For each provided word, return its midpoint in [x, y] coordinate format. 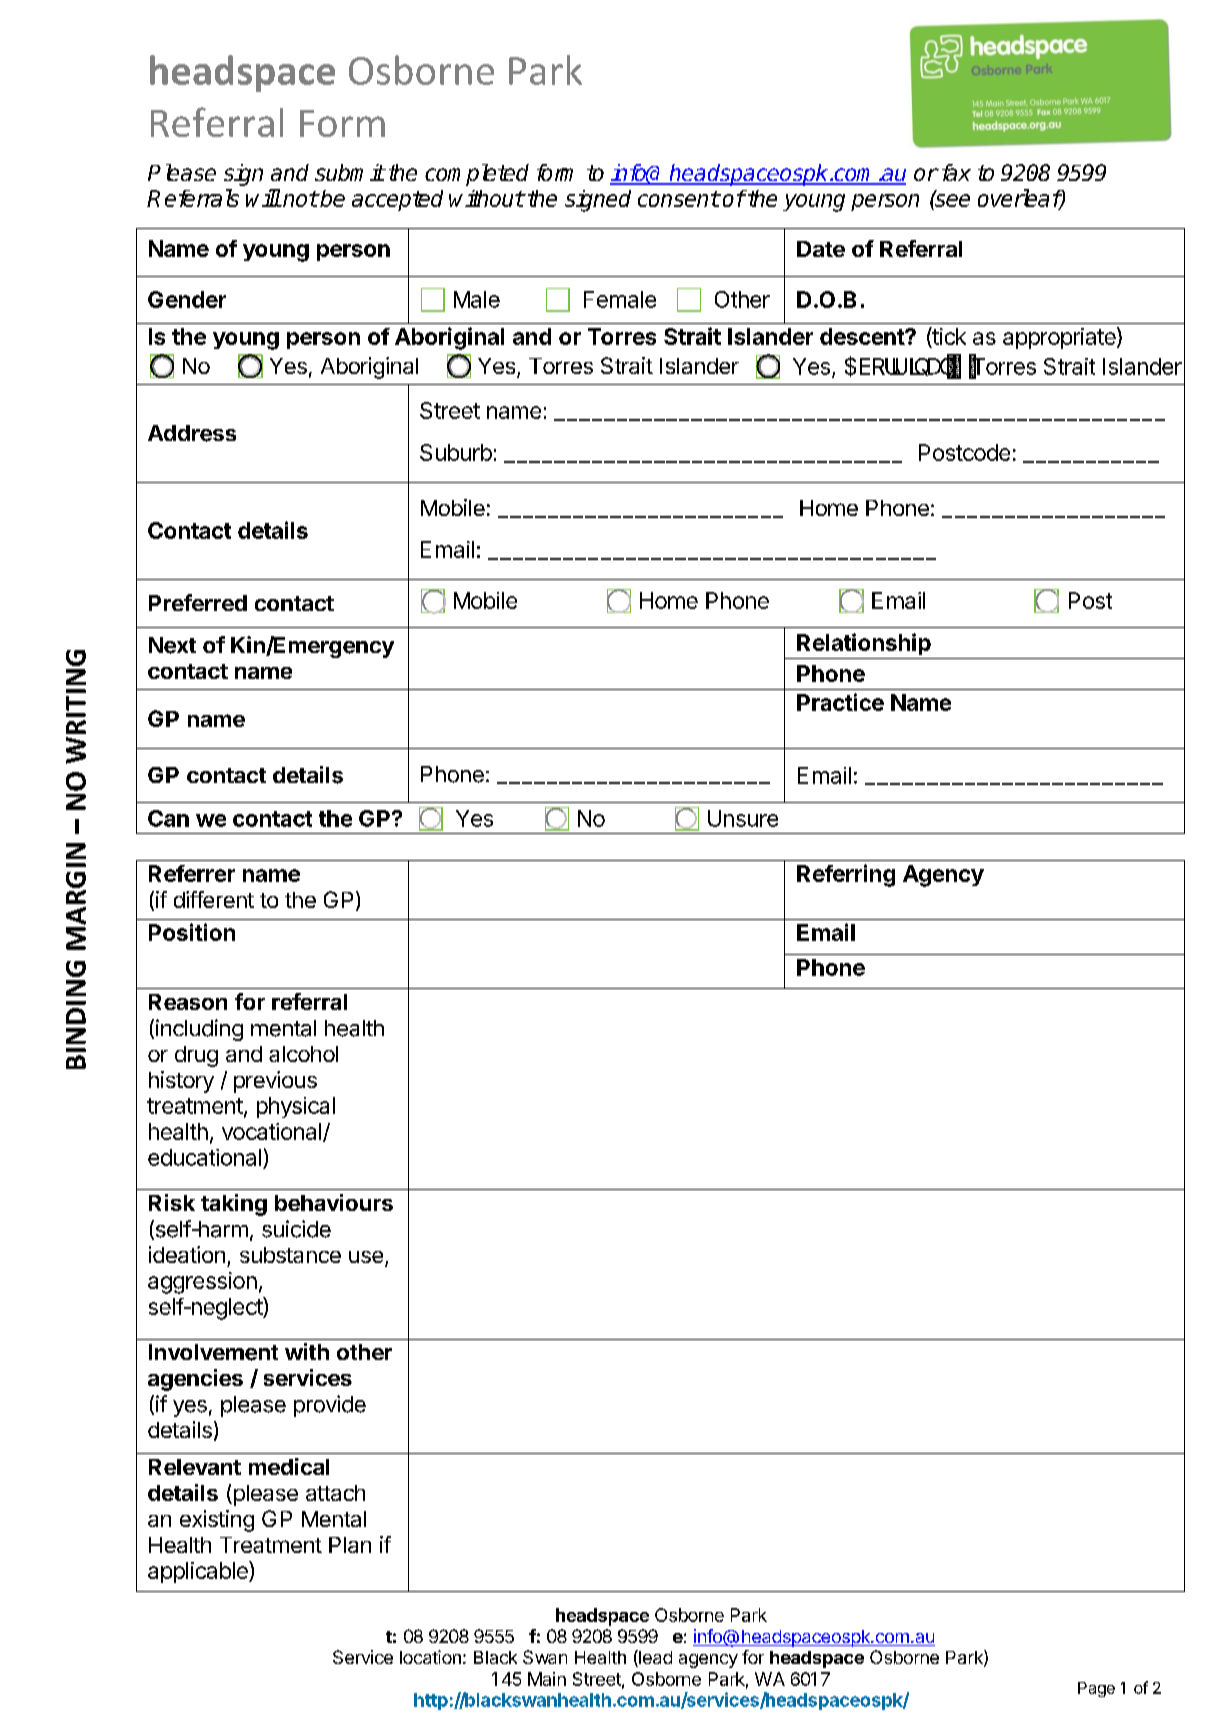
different [214, 899]
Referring [846, 875]
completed [477, 175]
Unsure [743, 818]
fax [954, 172]
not [299, 199]
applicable [199, 1572]
